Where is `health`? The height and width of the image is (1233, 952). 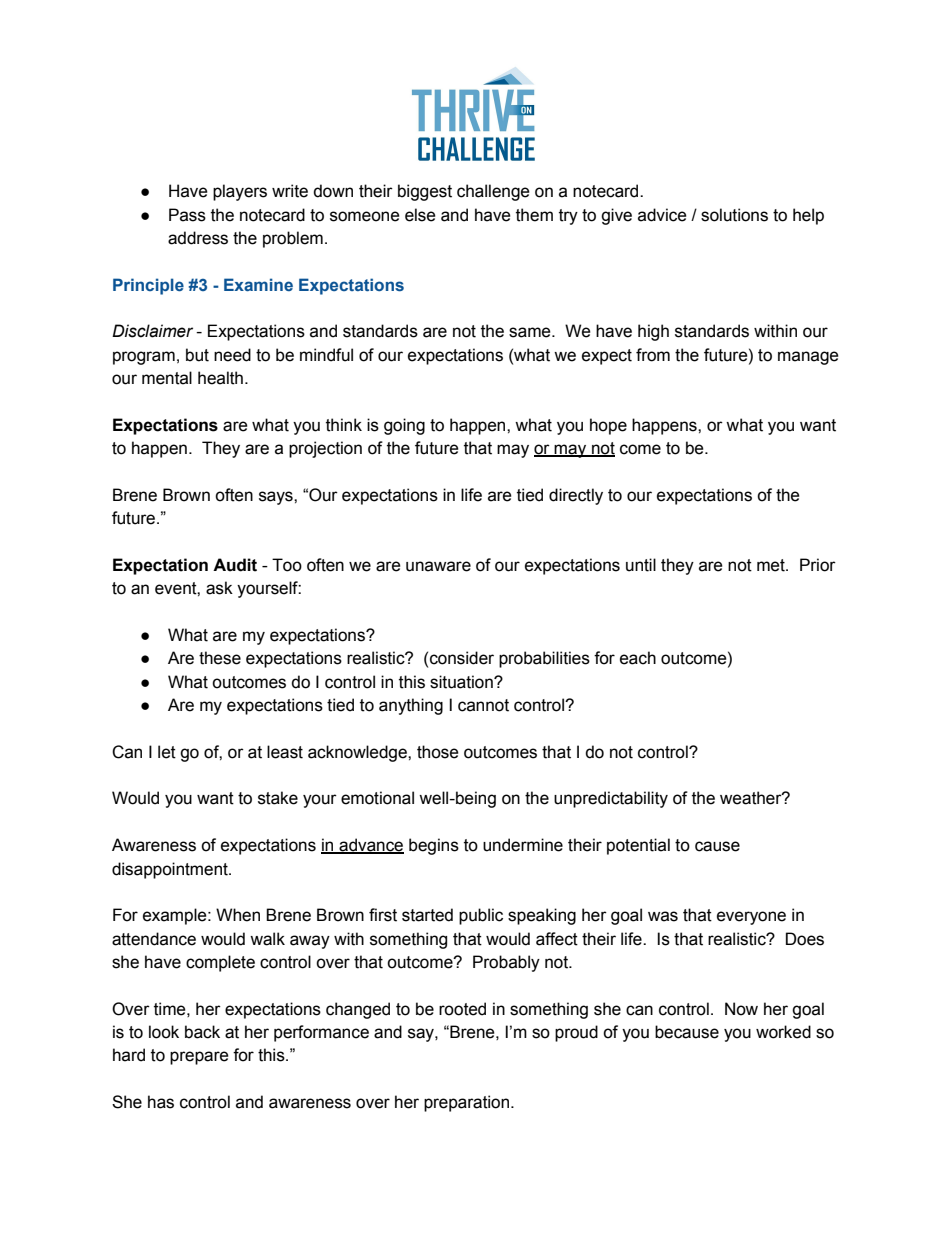
health is located at coordinates (220, 378).
